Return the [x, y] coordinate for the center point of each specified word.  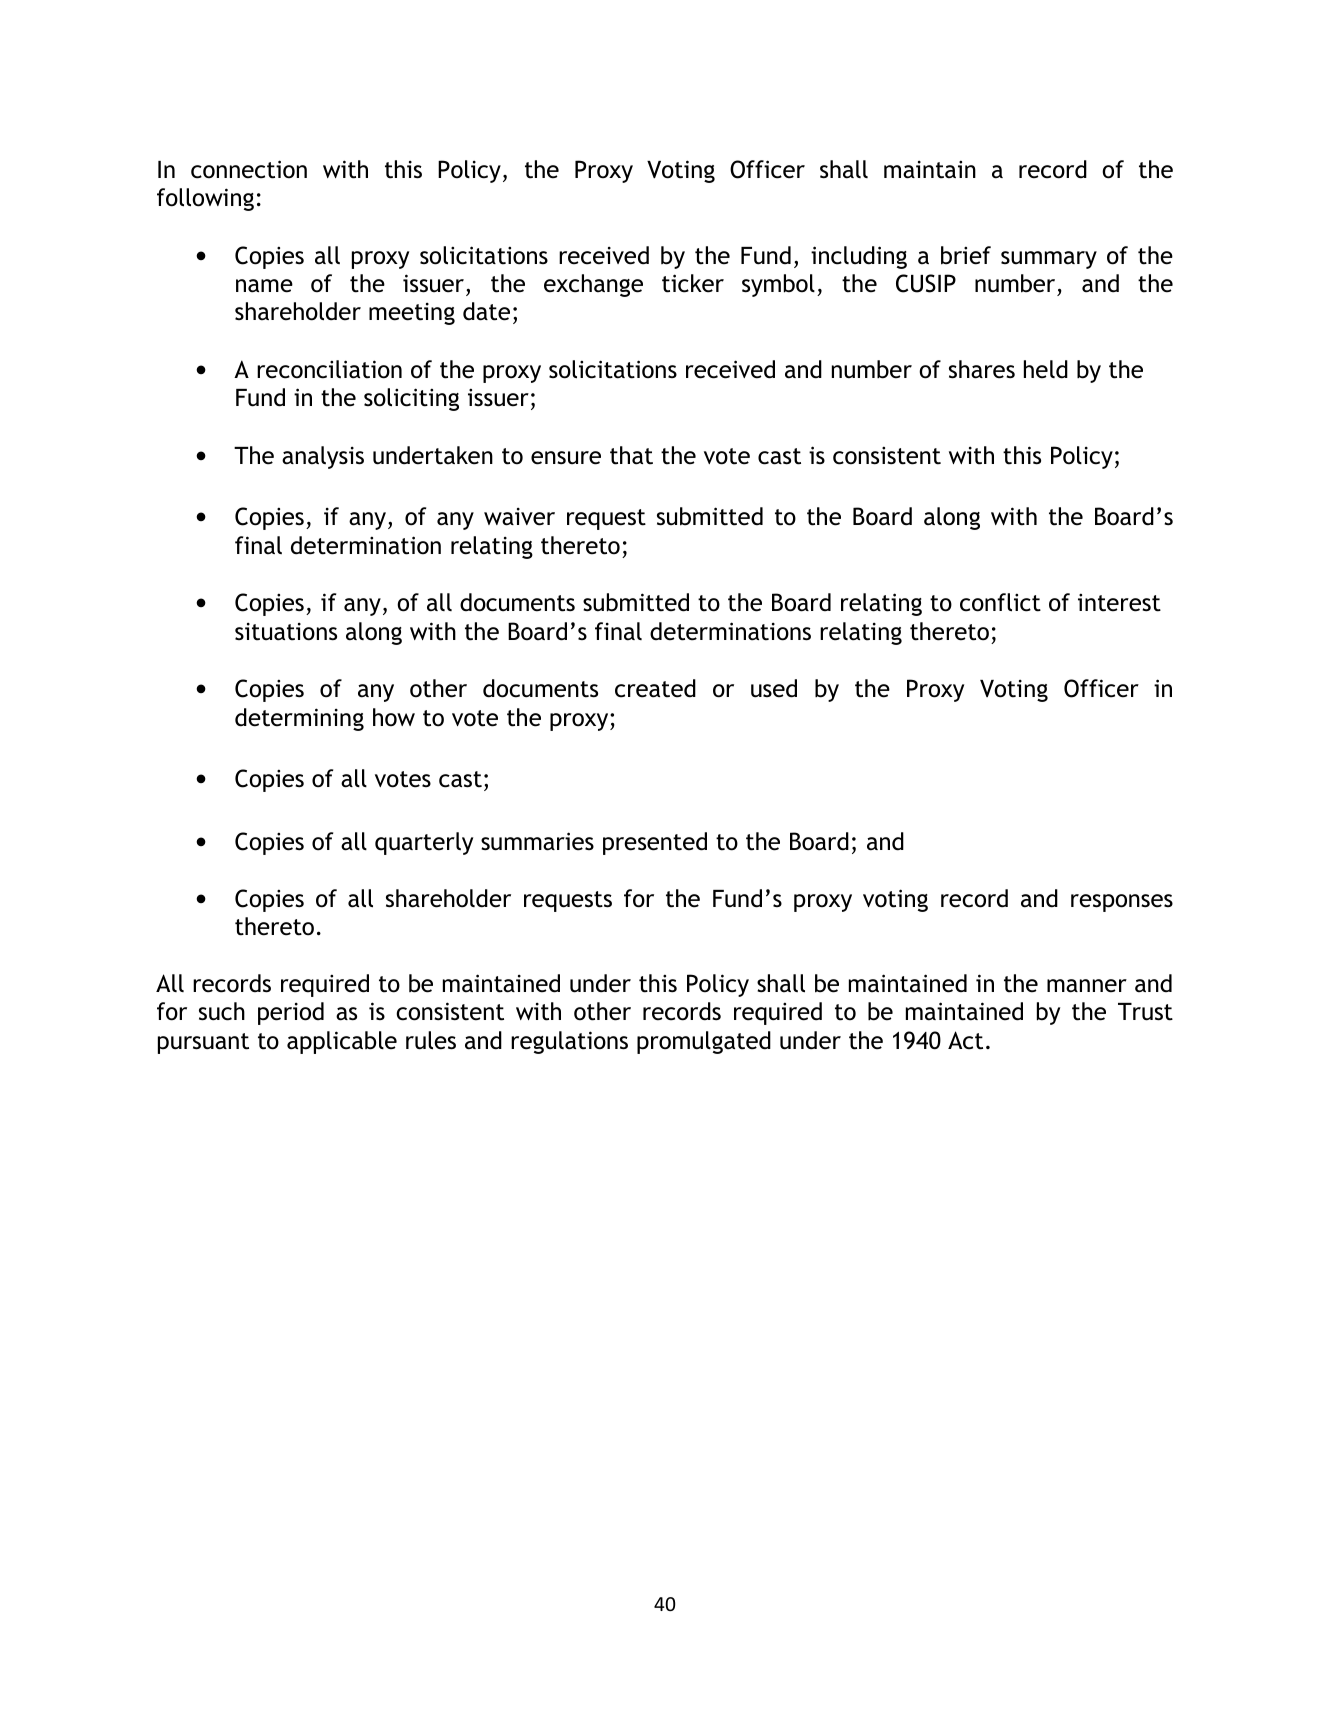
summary [1049, 260]
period [291, 1013]
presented [655, 843]
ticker [693, 283]
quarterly [424, 843]
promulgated [704, 1042]
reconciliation [329, 369]
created [655, 688]
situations [286, 632]
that [631, 455]
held [1046, 369]
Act [965, 1040]
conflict [1000, 602]
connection [249, 169]
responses [1122, 903]
